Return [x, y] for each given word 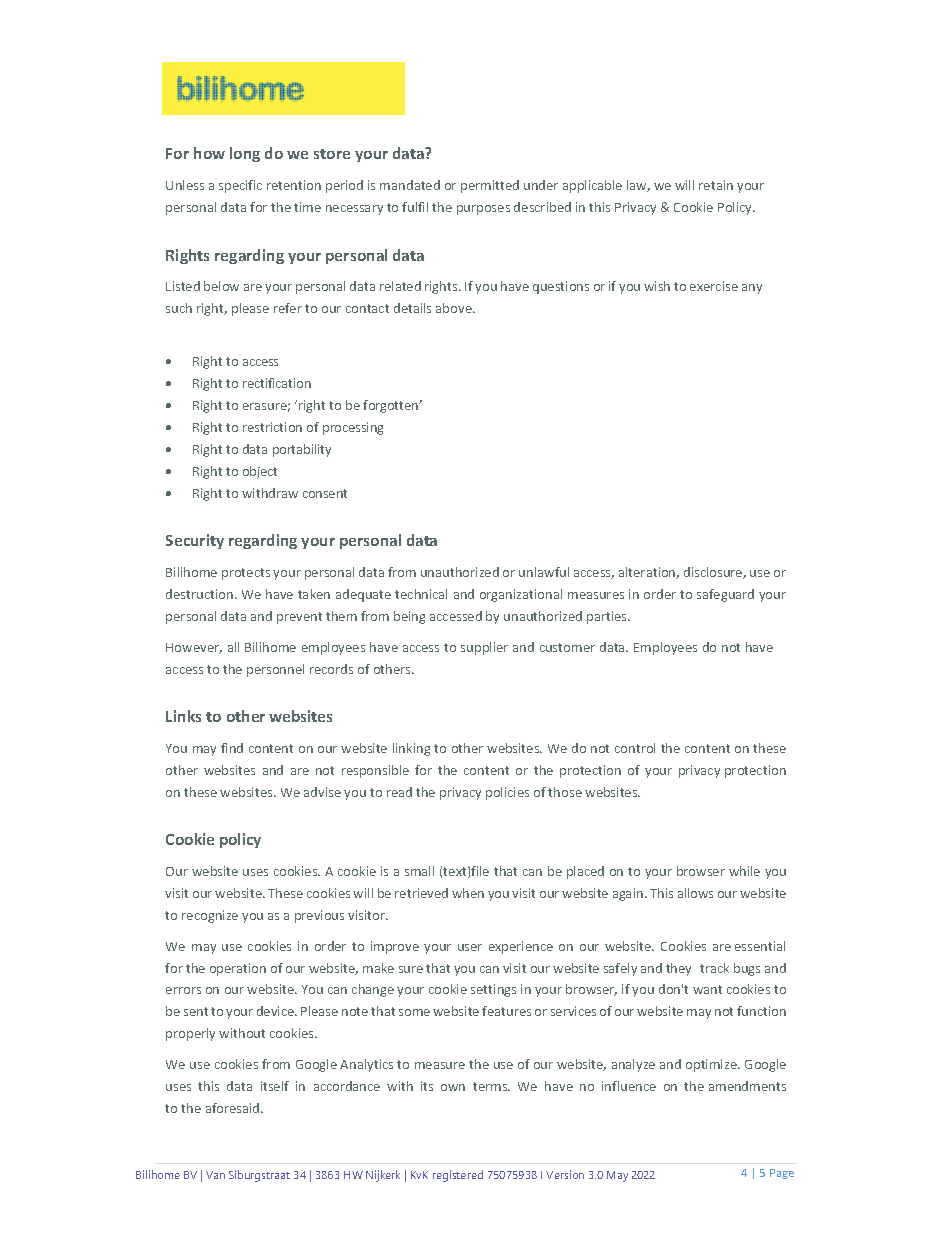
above [455, 308]
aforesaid [234, 1108]
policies [507, 793]
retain [716, 185]
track [714, 968]
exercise [714, 286]
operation [238, 969]
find [232, 748]
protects [246, 574]
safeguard [725, 595]
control [635, 748]
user [470, 947]
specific [240, 186]
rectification [277, 383]
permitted [490, 186]
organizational [521, 595]
